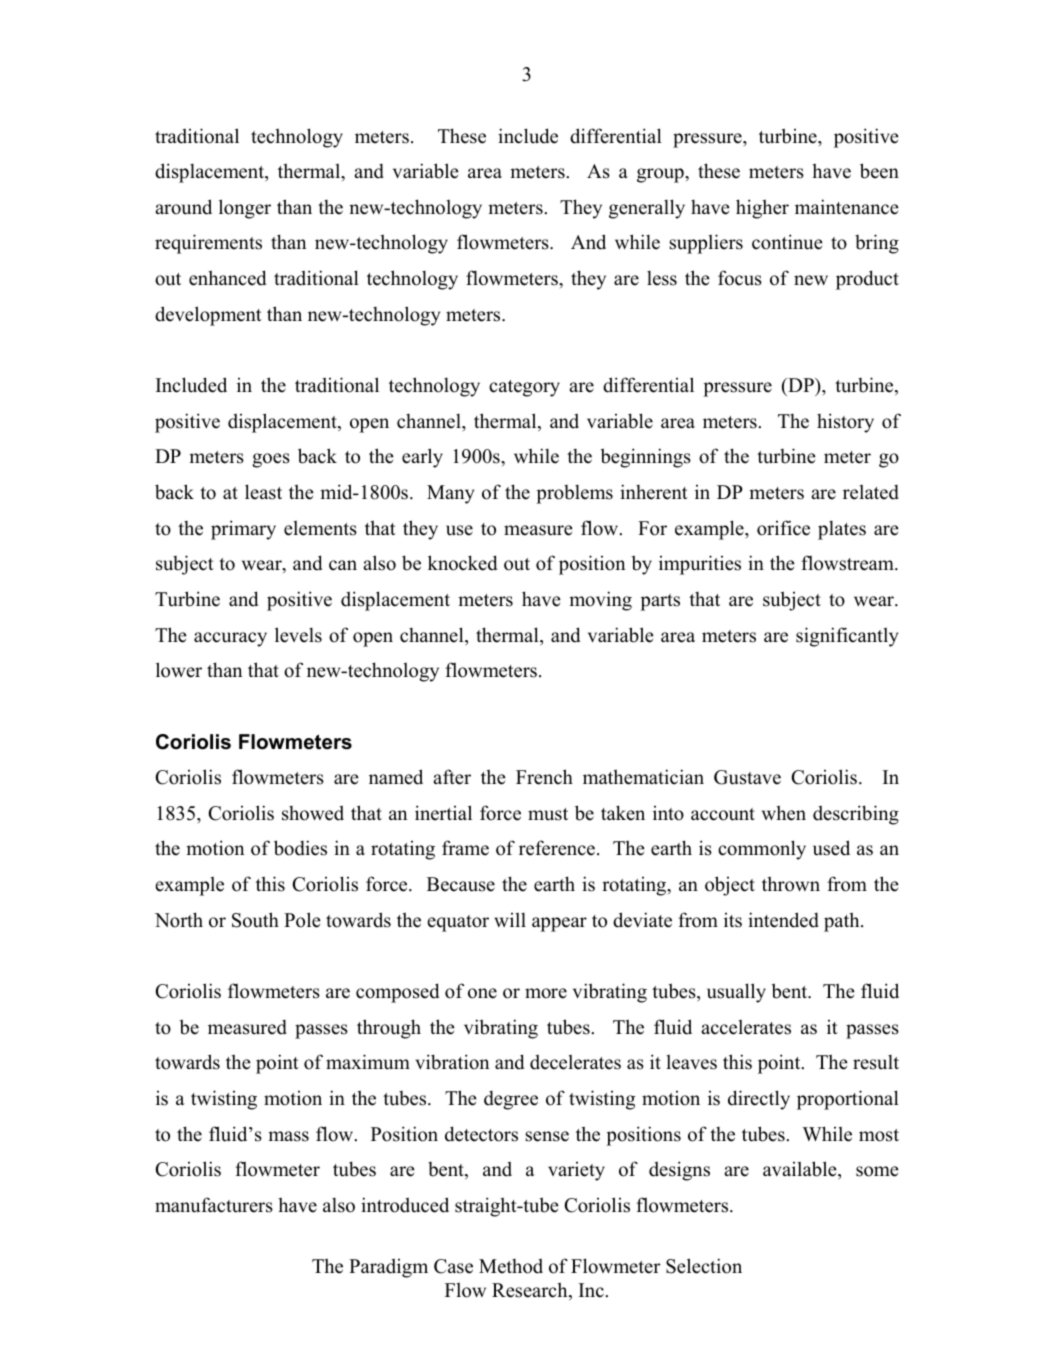  I want to click on generally, so click(647, 209).
